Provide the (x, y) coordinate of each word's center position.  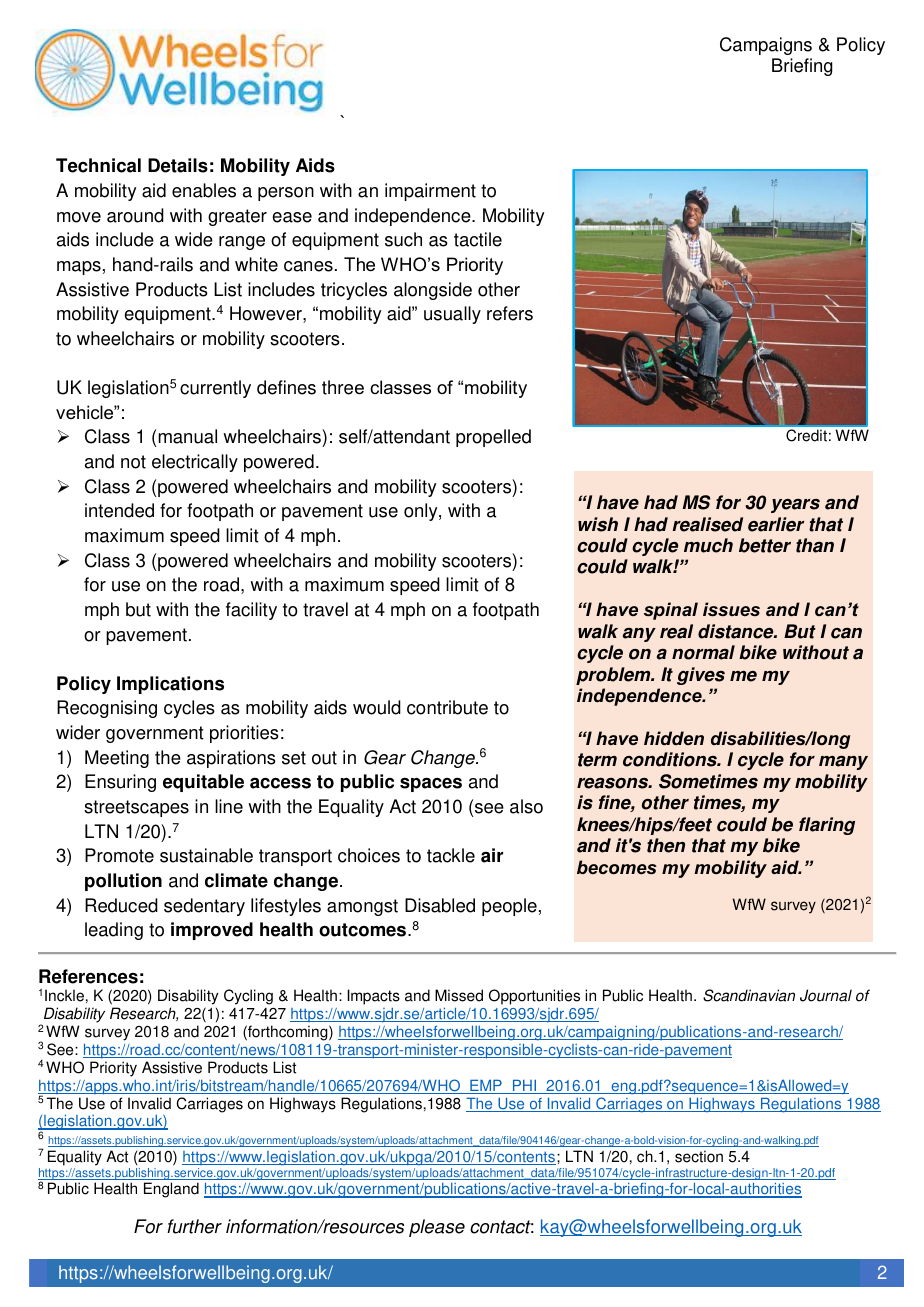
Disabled (440, 905)
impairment (430, 192)
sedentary (204, 907)
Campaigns (766, 46)
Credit (806, 435)
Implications (170, 685)
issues (731, 609)
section (699, 1156)
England (171, 1190)
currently (215, 389)
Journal (826, 995)
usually (452, 315)
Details (178, 165)
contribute (447, 707)
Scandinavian (749, 995)
